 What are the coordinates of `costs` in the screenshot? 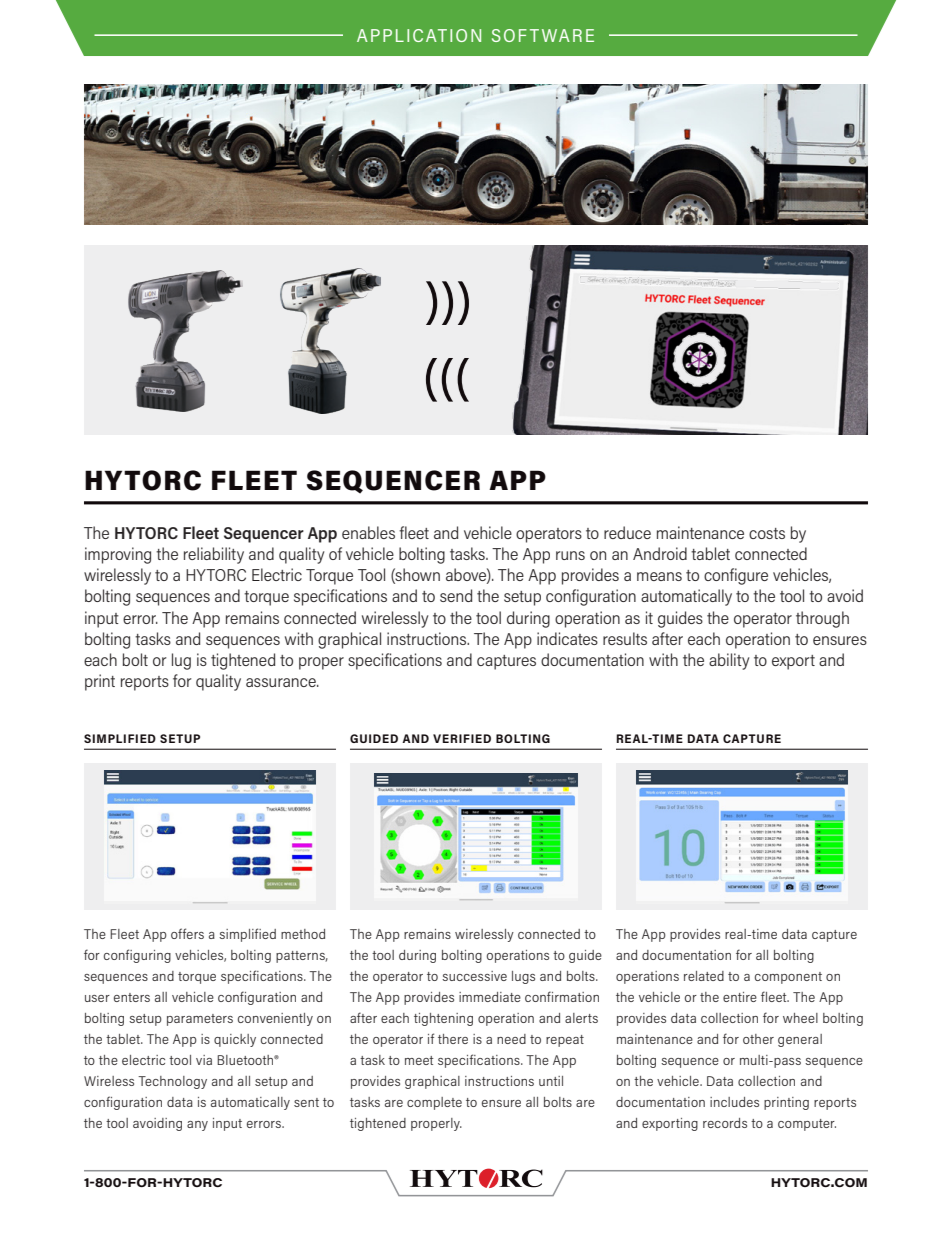 It's located at (767, 533).
